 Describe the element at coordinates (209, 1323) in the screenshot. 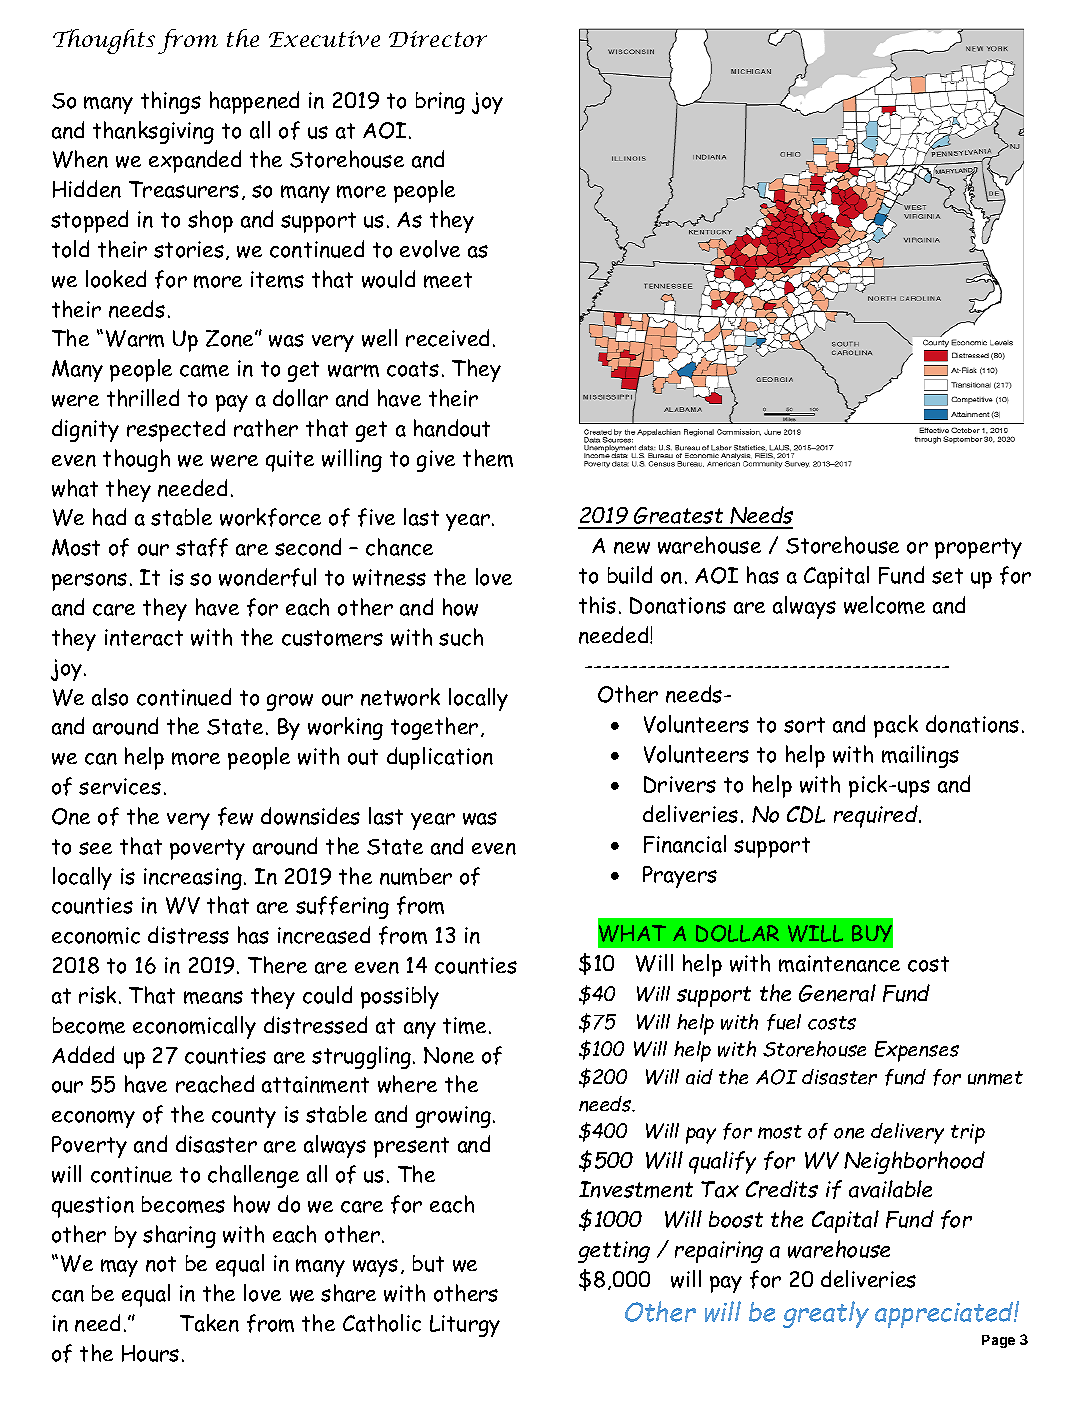

I see `Taken` at that location.
